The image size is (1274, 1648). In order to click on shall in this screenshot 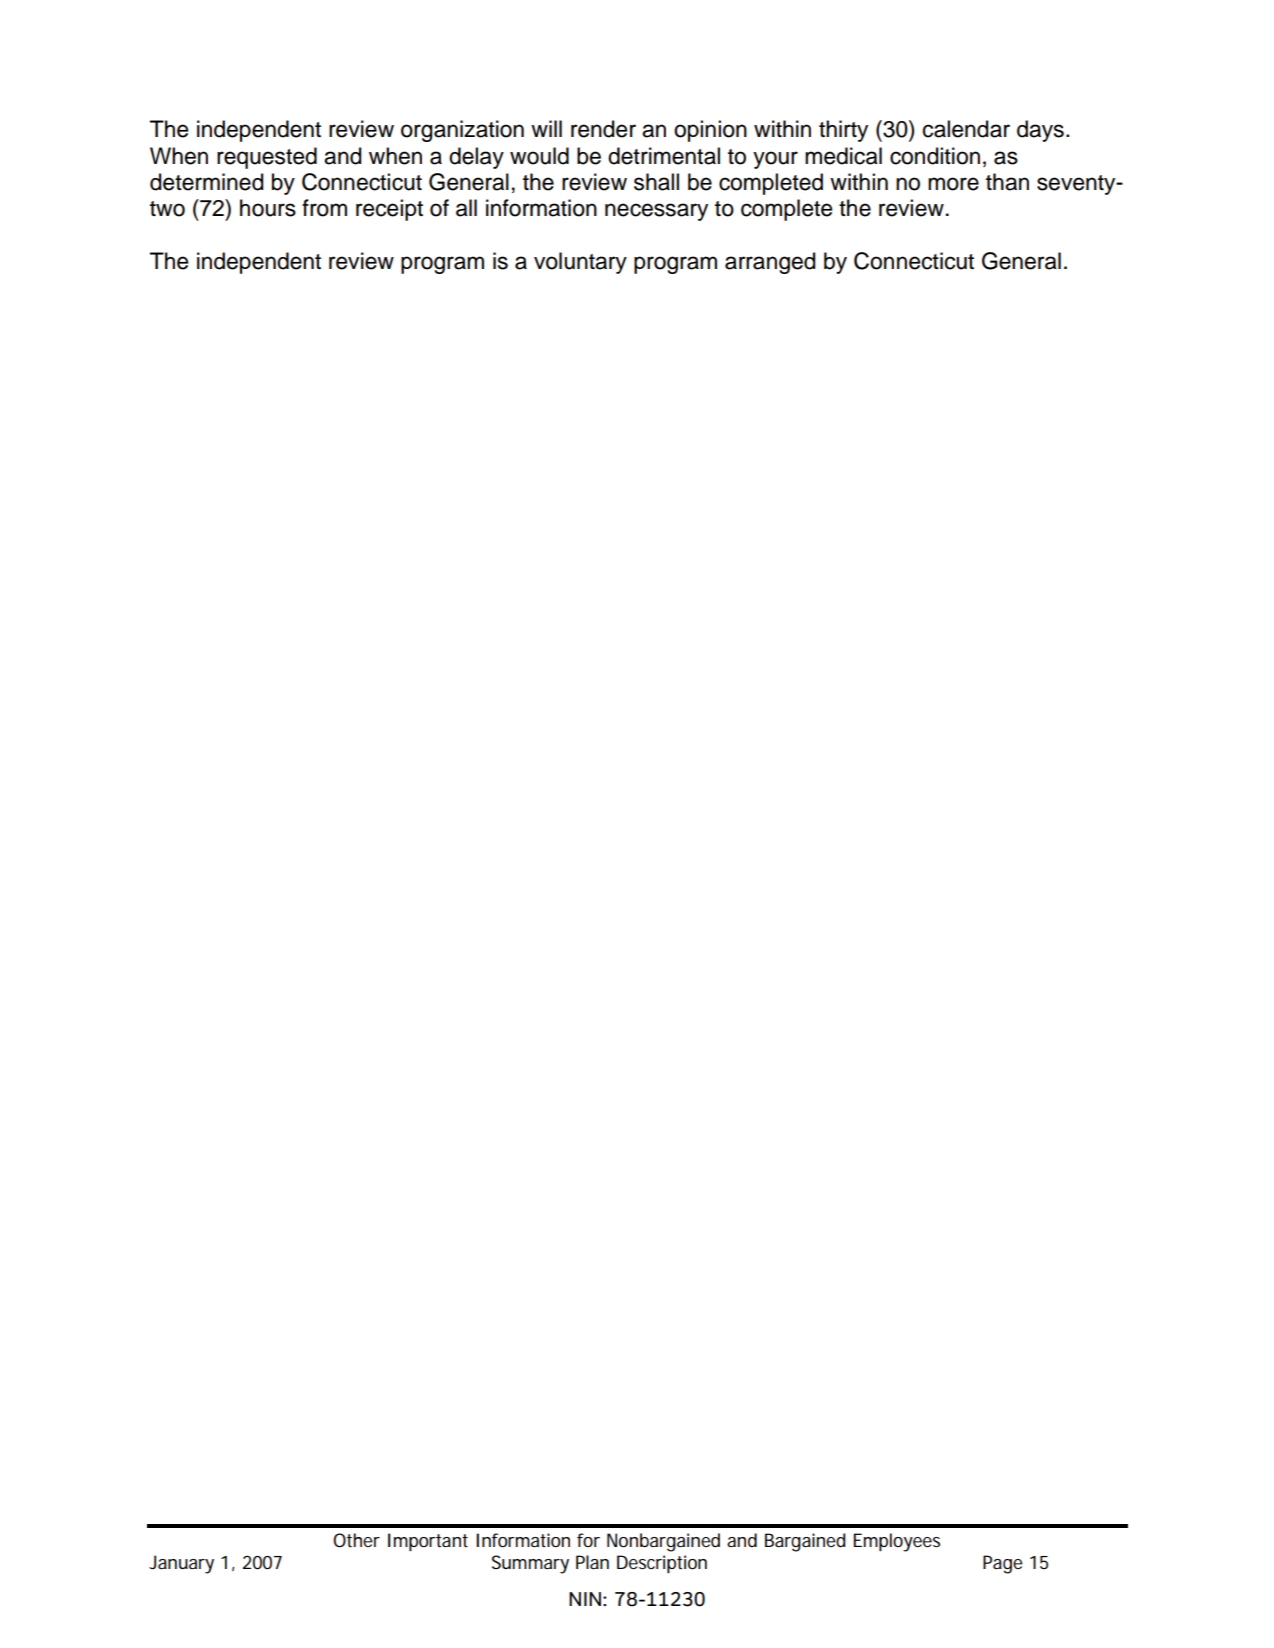, I will do `click(656, 182)`.
